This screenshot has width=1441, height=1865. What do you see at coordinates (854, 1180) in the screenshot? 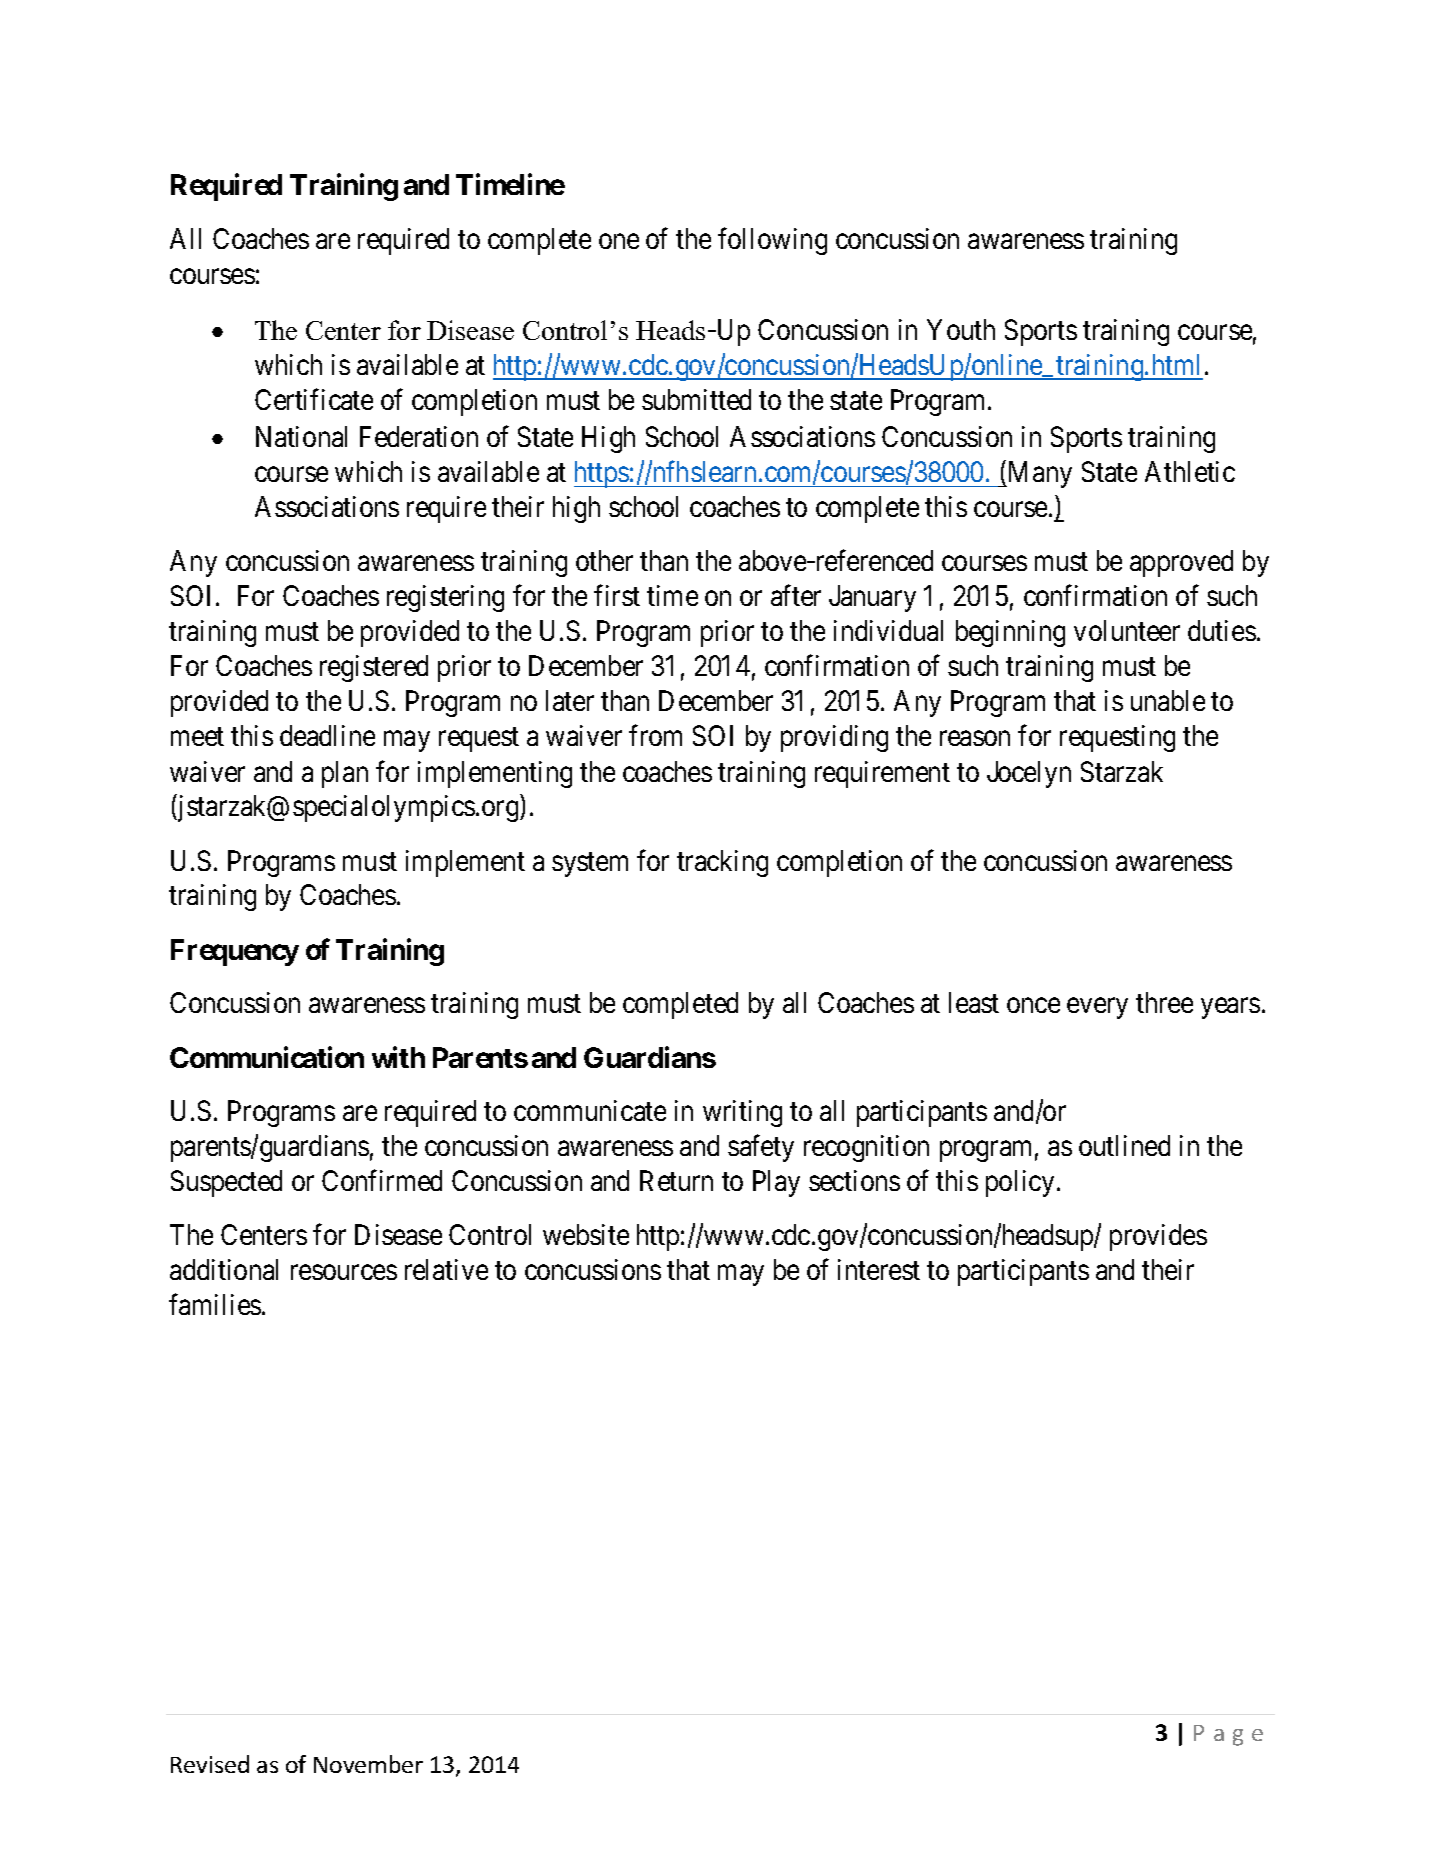
I see `sections` at bounding box center [854, 1180].
